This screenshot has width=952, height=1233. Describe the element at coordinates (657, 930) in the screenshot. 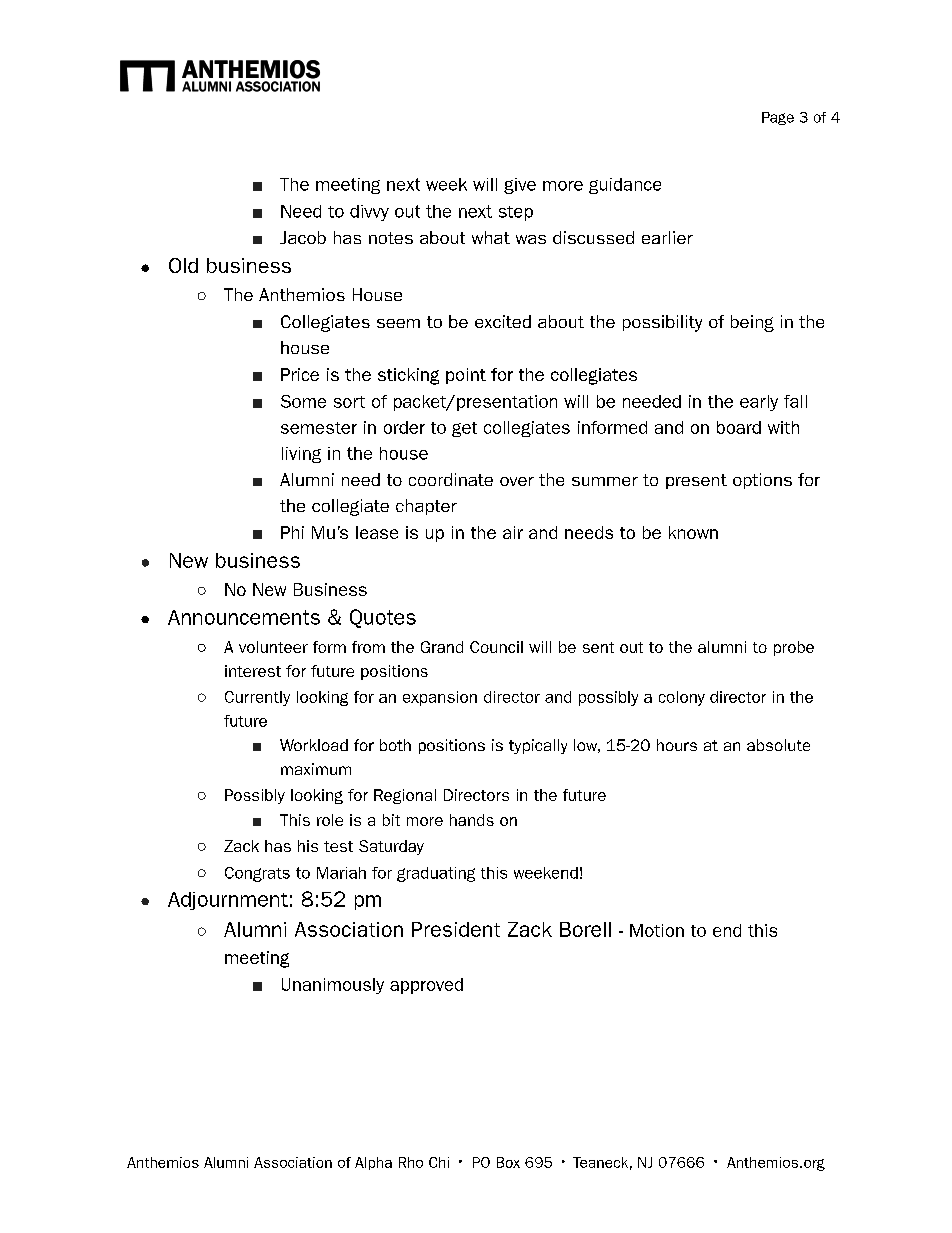

I see `Motion` at that location.
